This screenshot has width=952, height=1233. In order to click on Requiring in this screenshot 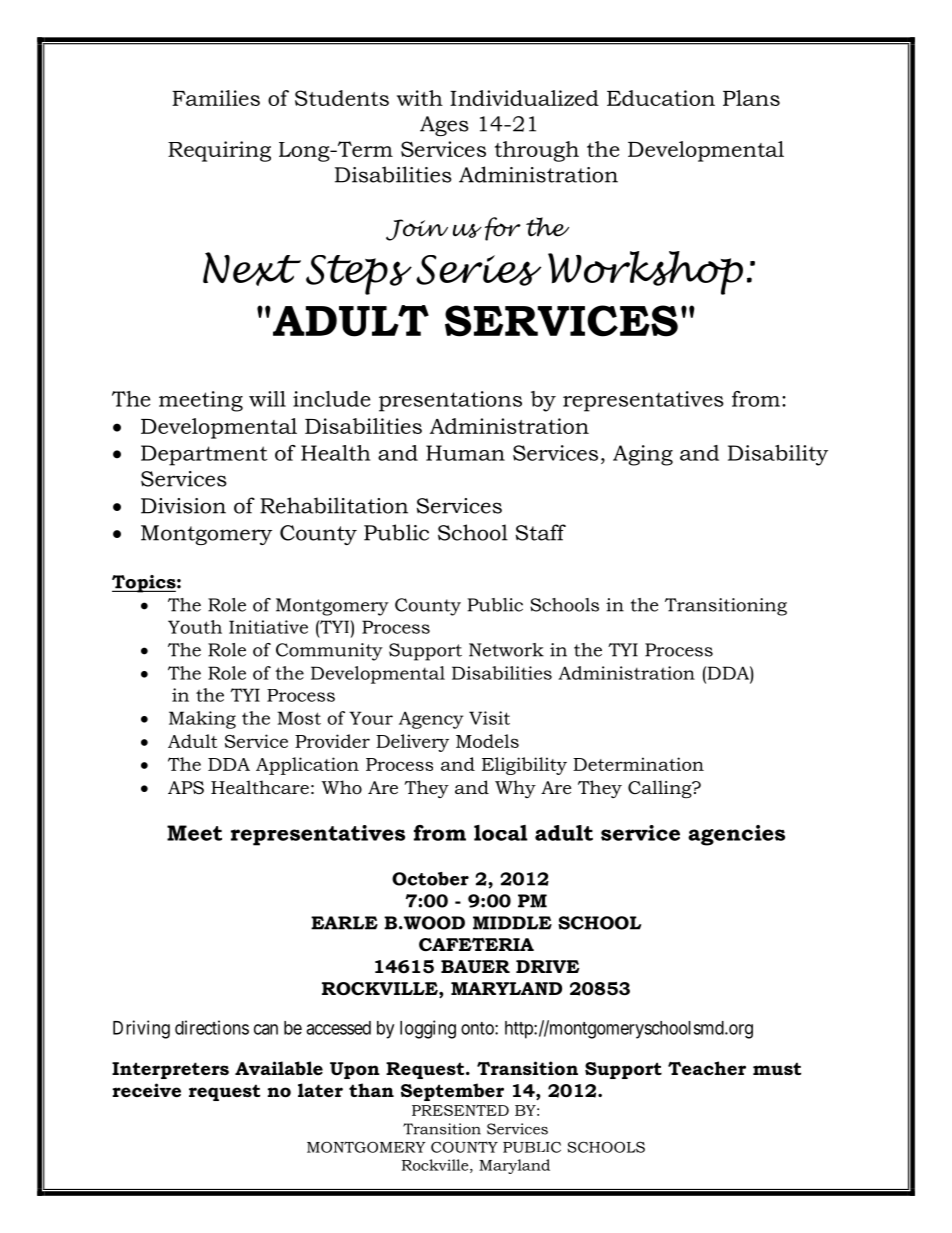, I will do `click(219, 151)`.
